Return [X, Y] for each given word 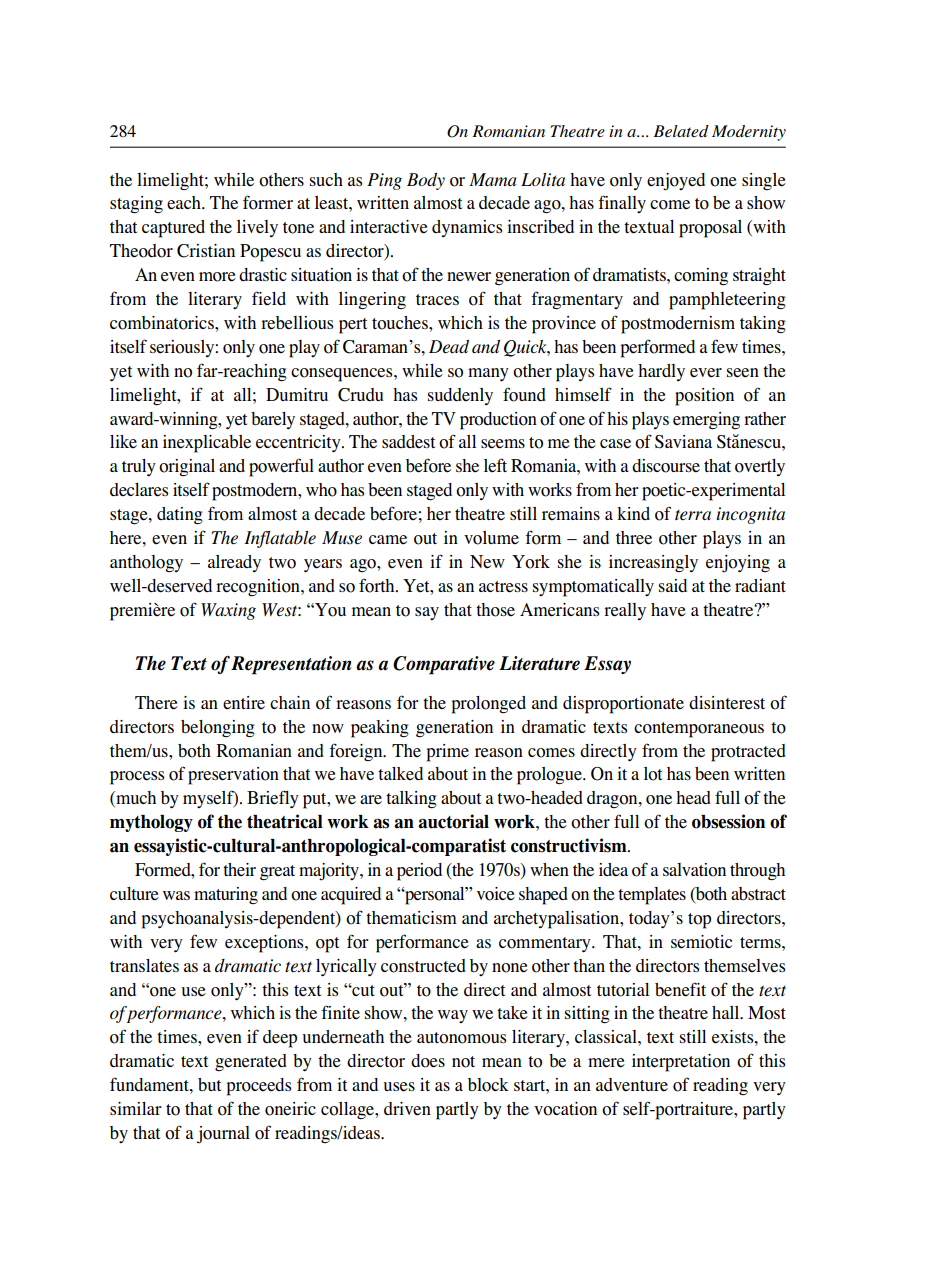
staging [136, 205]
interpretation [681, 1063]
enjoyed [676, 182]
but [209, 1084]
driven [407, 1109]
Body [426, 181]
